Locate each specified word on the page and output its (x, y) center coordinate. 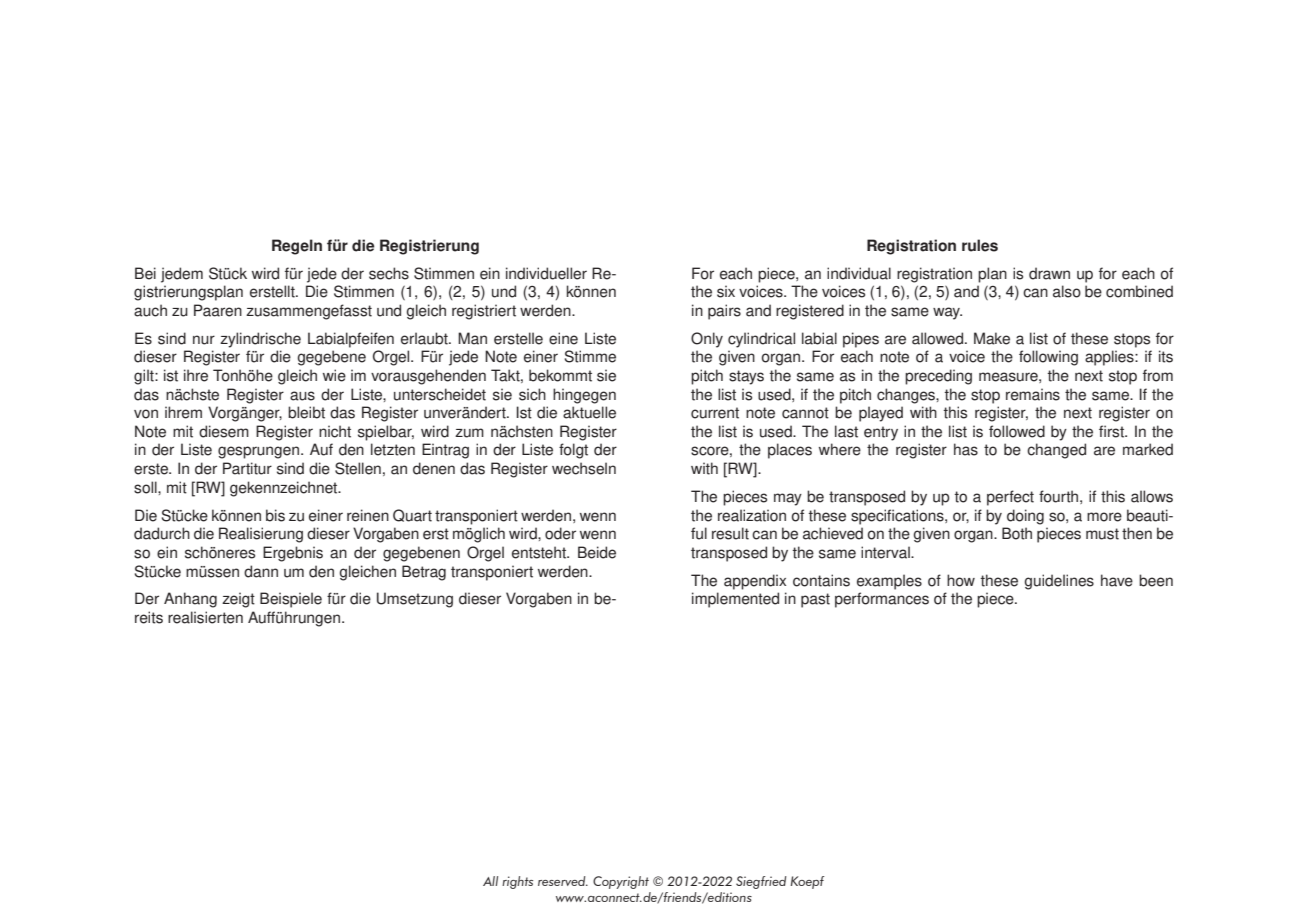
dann (261, 571)
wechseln (584, 468)
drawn (1049, 273)
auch (150, 310)
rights (517, 882)
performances (882, 600)
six (726, 291)
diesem (224, 431)
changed (1056, 451)
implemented (735, 600)
